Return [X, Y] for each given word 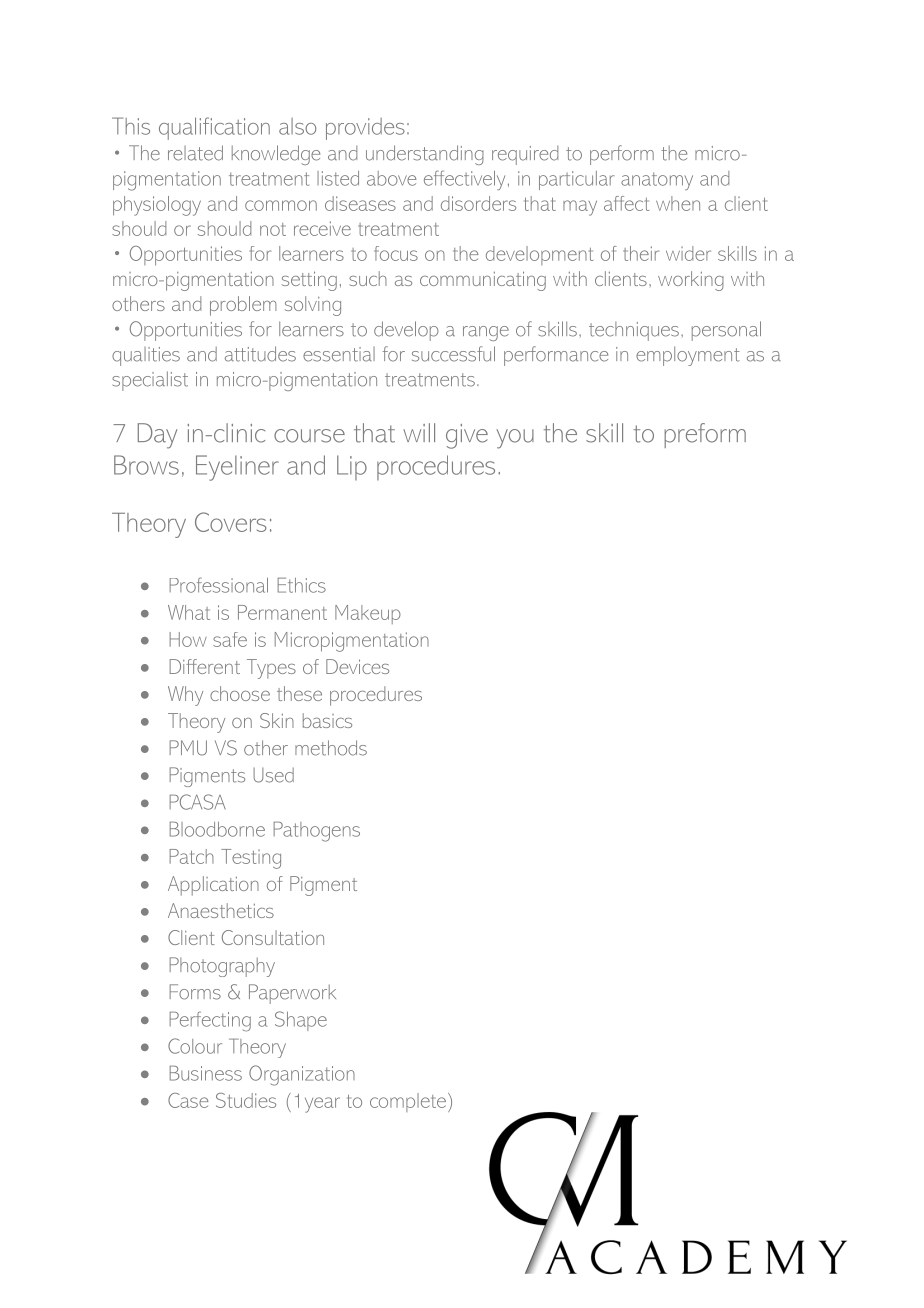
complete [408, 1102]
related [195, 153]
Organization [302, 1075]
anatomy [657, 181]
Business [206, 1073]
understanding [425, 155]
